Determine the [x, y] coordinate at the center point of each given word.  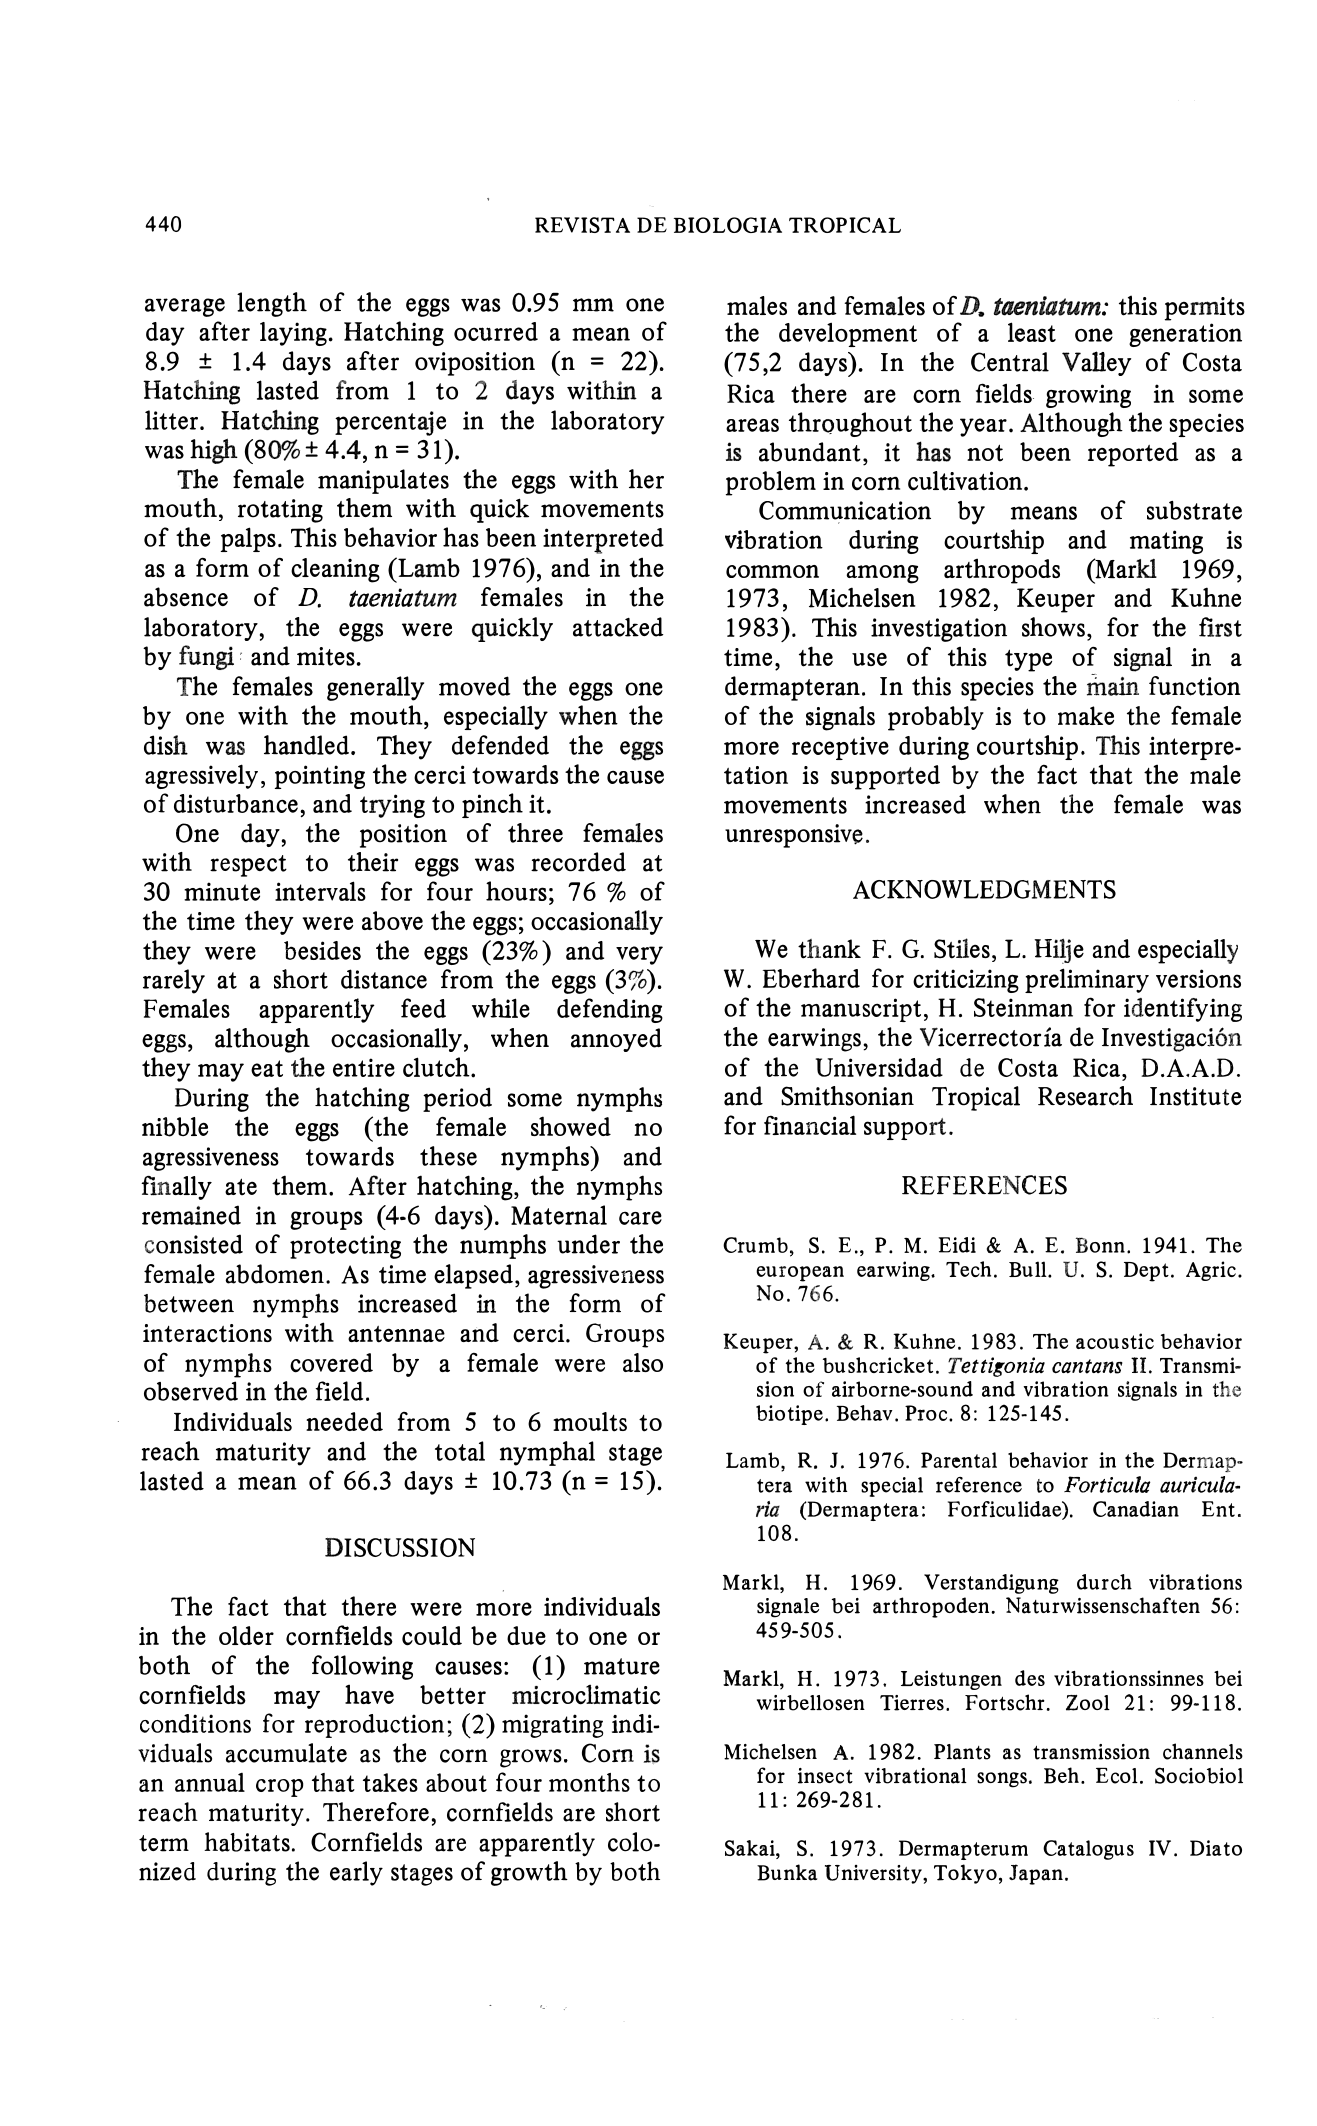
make [1086, 715]
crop [279, 1788]
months [589, 1782]
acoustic [1115, 1341]
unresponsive [794, 836]
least [1032, 332]
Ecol [1117, 1776]
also [643, 1362]
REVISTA [582, 225]
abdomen [274, 1274]
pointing [320, 777]
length [272, 304]
